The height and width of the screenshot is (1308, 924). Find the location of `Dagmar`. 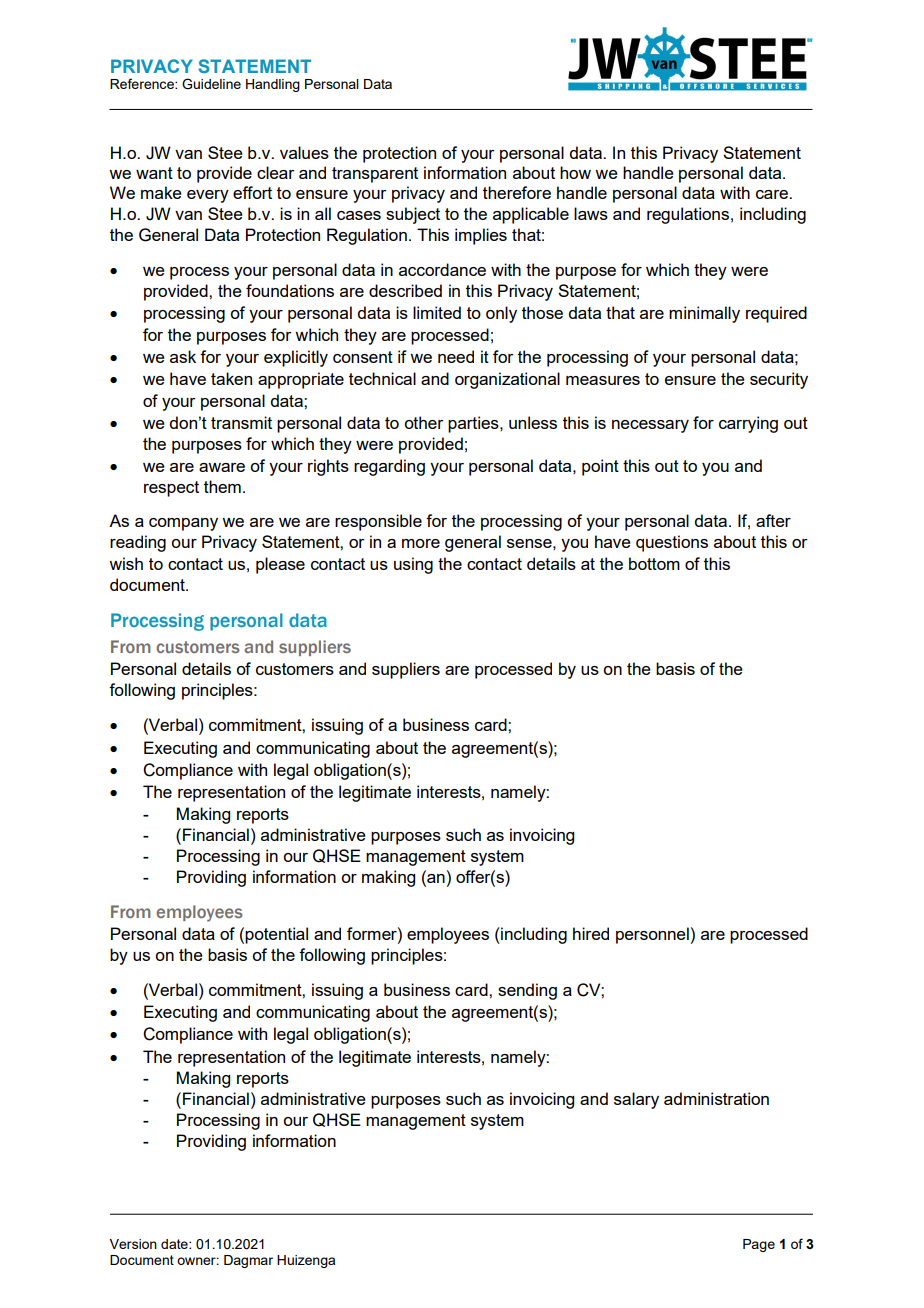

Dagmar is located at coordinates (248, 1261).
